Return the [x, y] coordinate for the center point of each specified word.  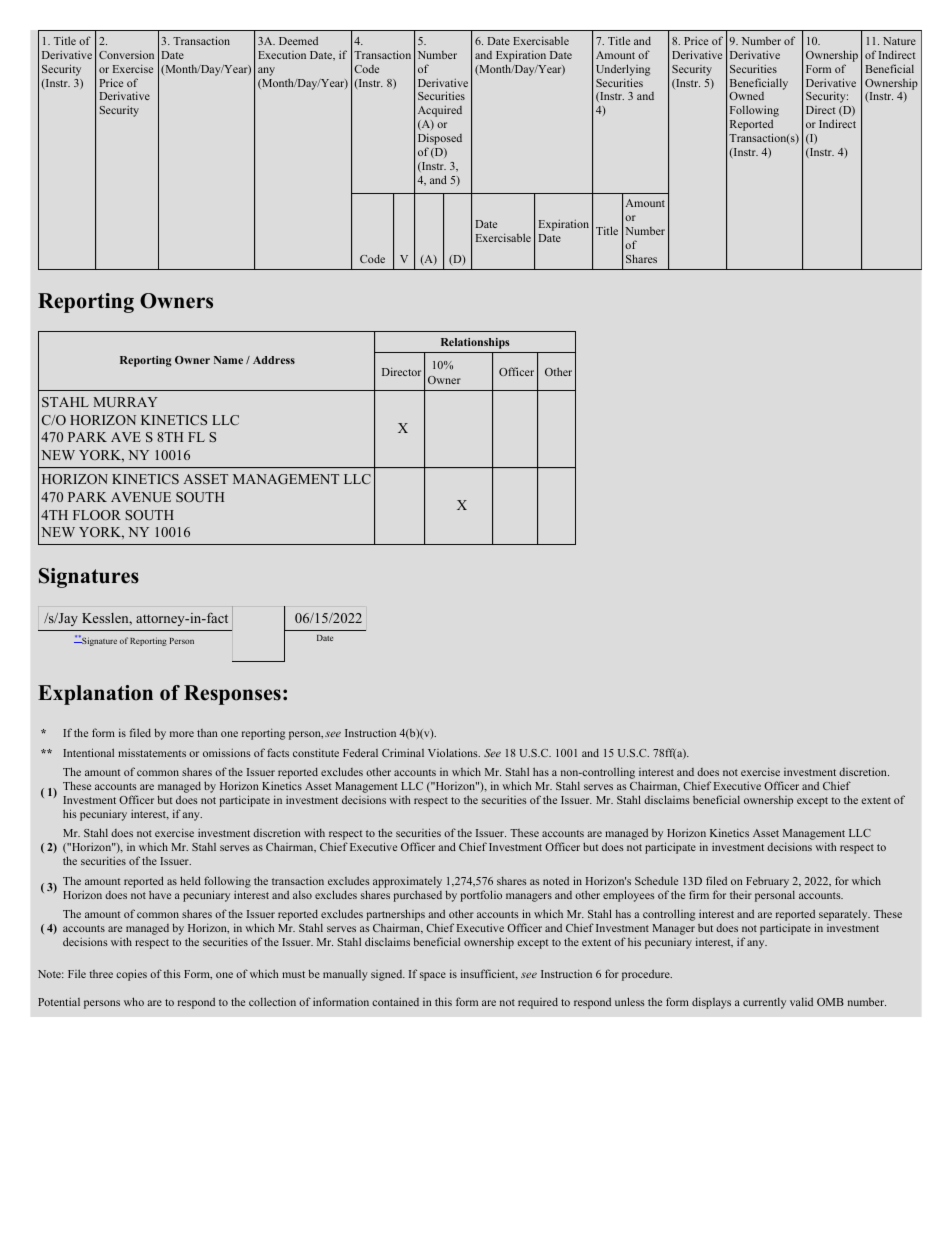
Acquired [440, 111]
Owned [746, 96]
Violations [454, 752]
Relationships [475, 343]
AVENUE [141, 497]
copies [131, 975]
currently [764, 1003]
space [433, 976]
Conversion [126, 54]
